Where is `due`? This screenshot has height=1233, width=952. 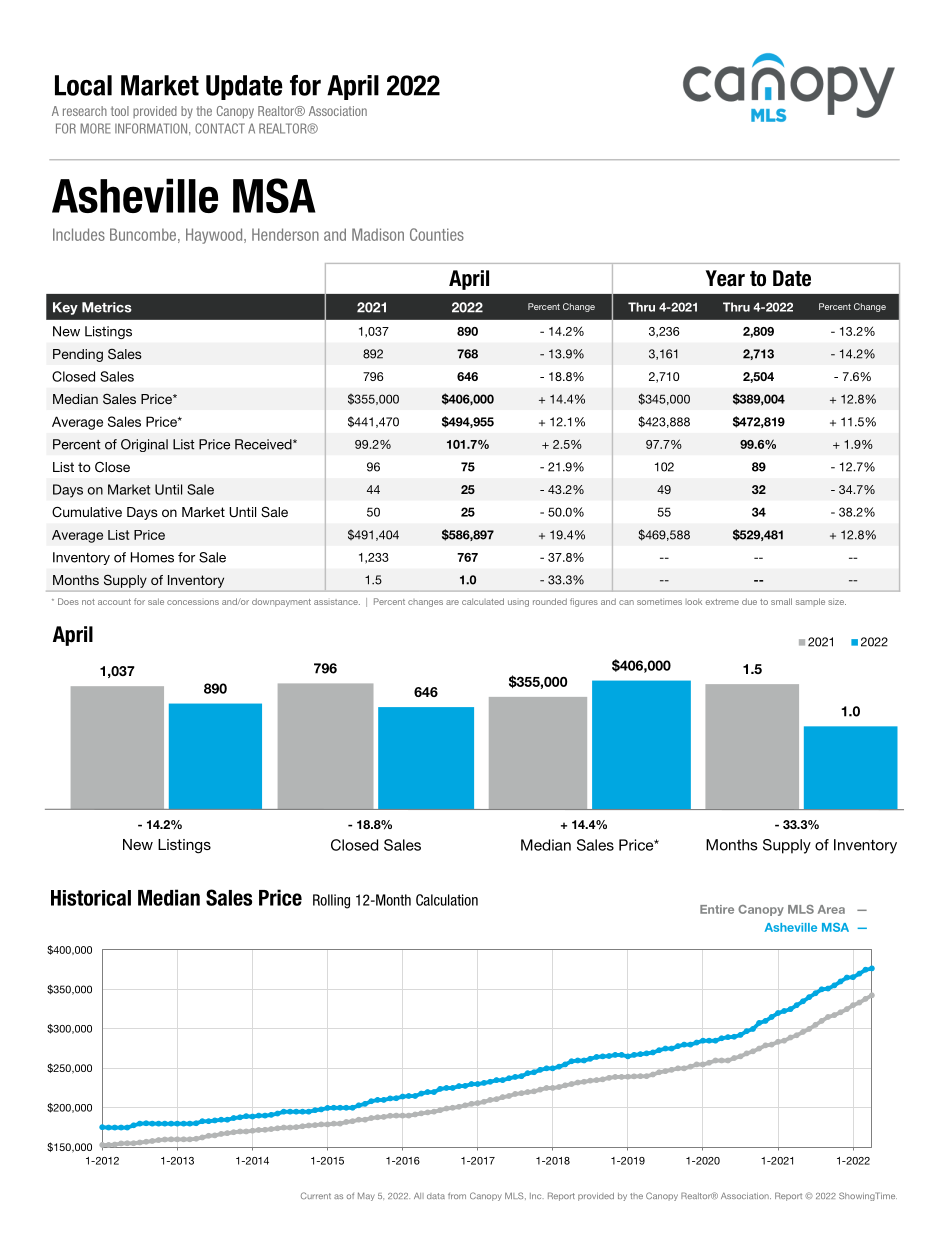 due is located at coordinates (749, 601).
